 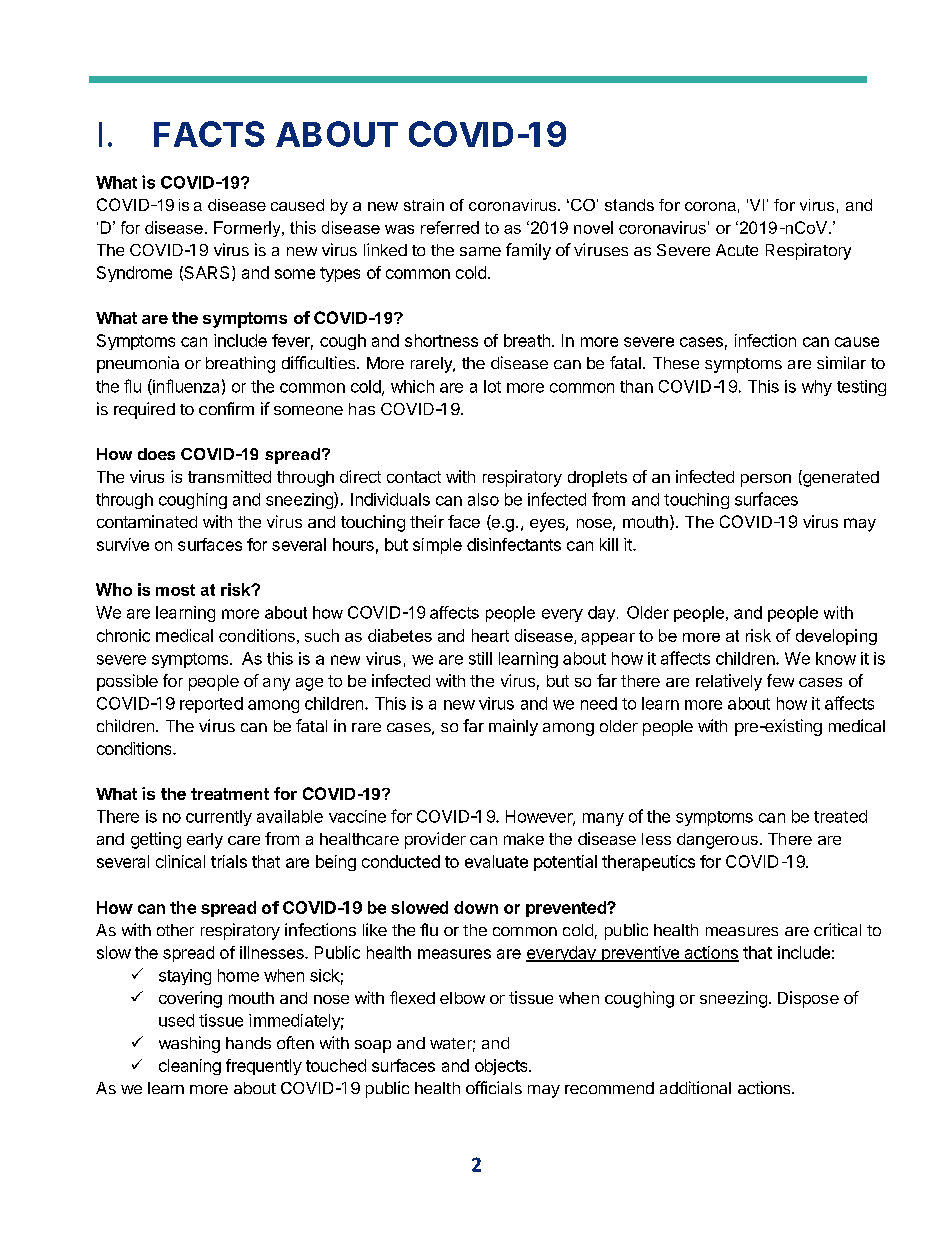 I want to click on FACTS, so click(x=209, y=134).
